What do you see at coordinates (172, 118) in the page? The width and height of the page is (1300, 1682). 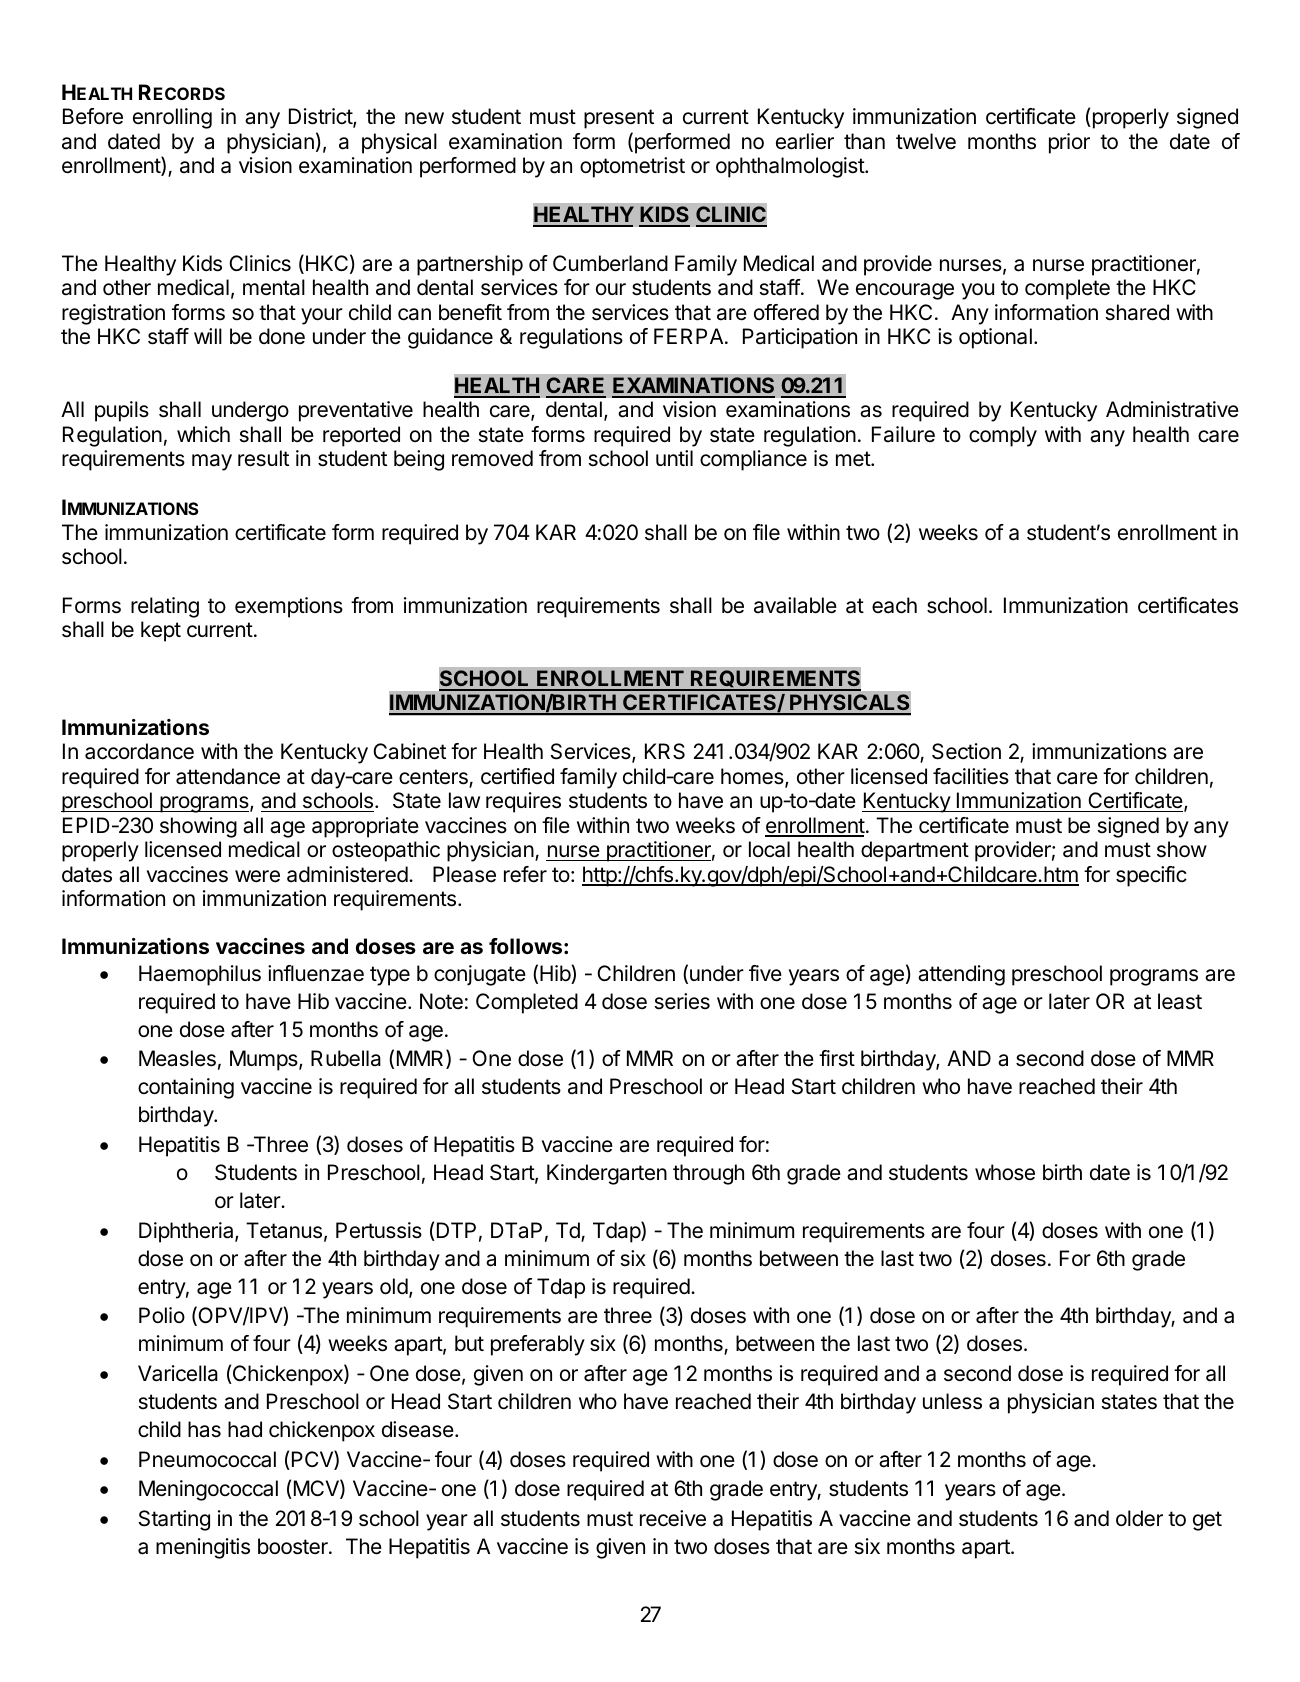 I see `enrolling` at bounding box center [172, 118].
